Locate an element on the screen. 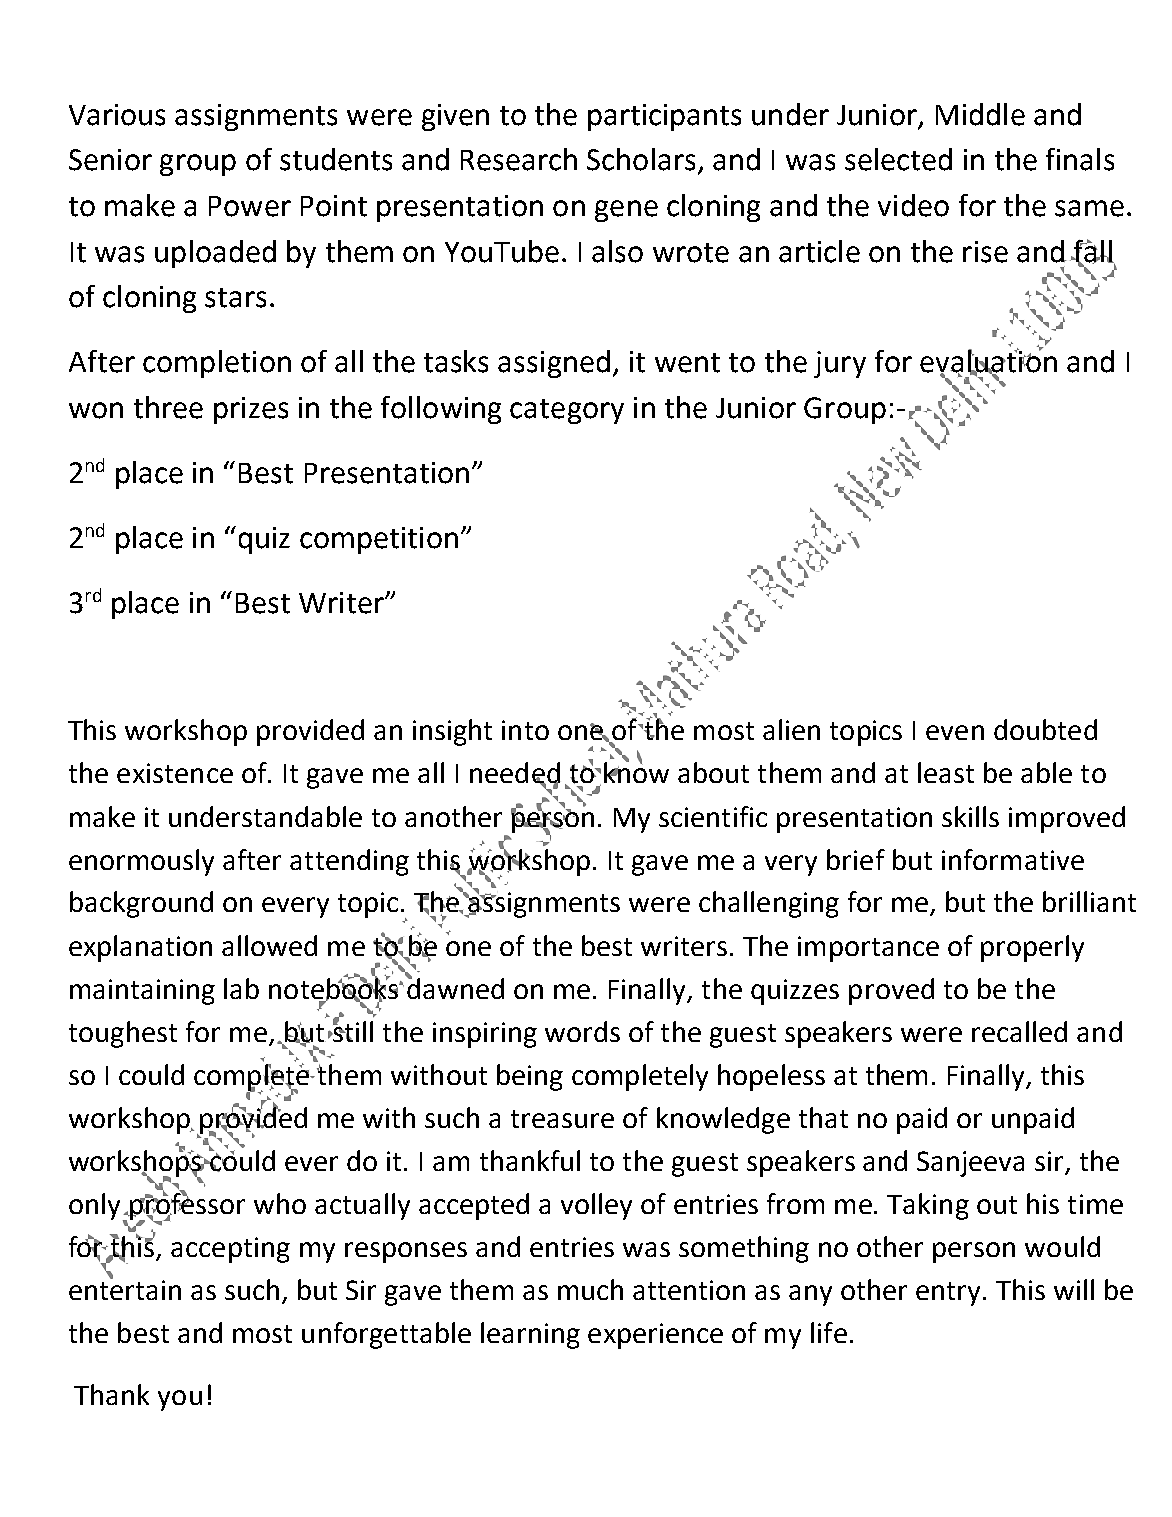 The height and width of the screenshot is (1517, 1172). much is located at coordinates (590, 1289).
